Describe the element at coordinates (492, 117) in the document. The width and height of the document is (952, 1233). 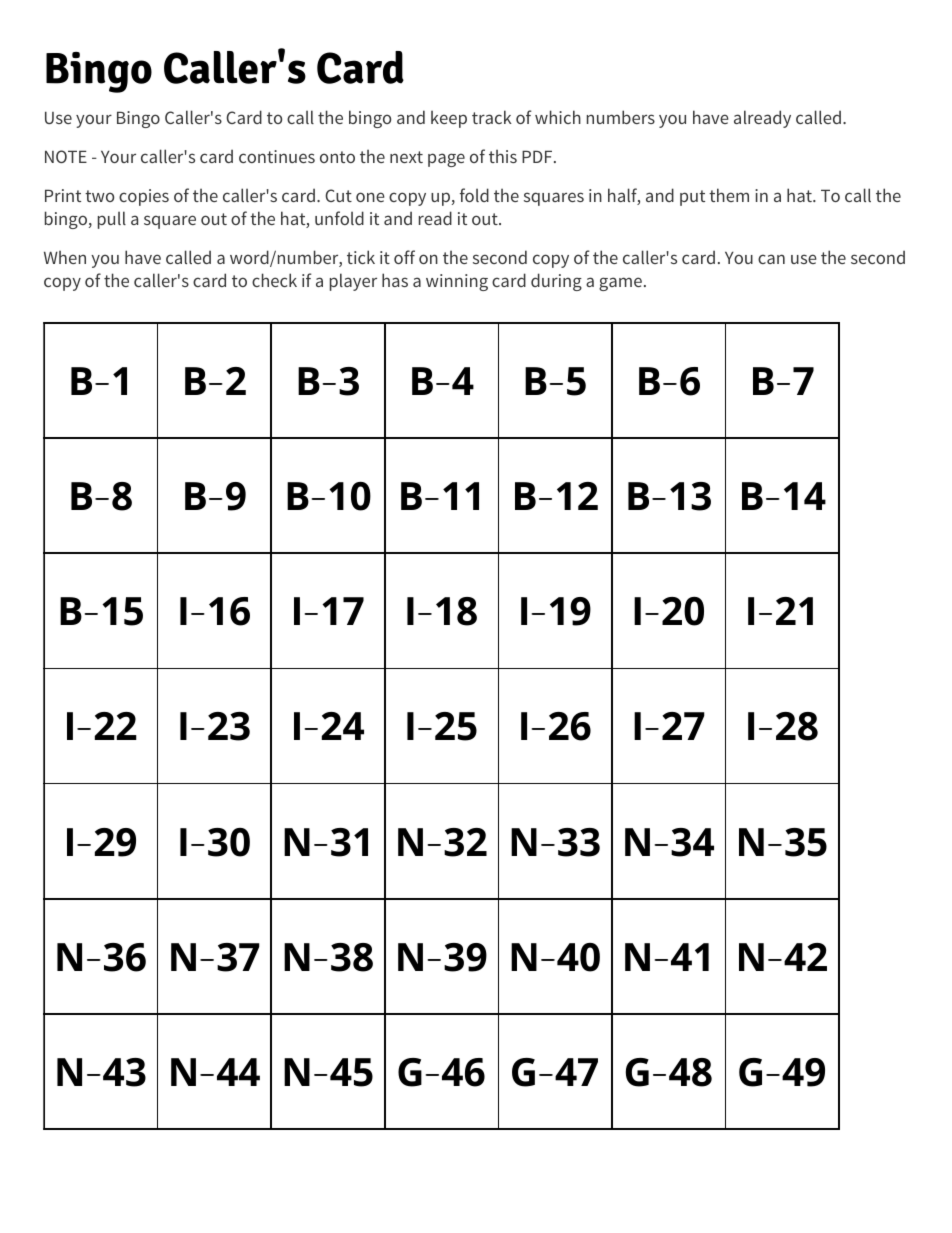
I see `track` at that location.
